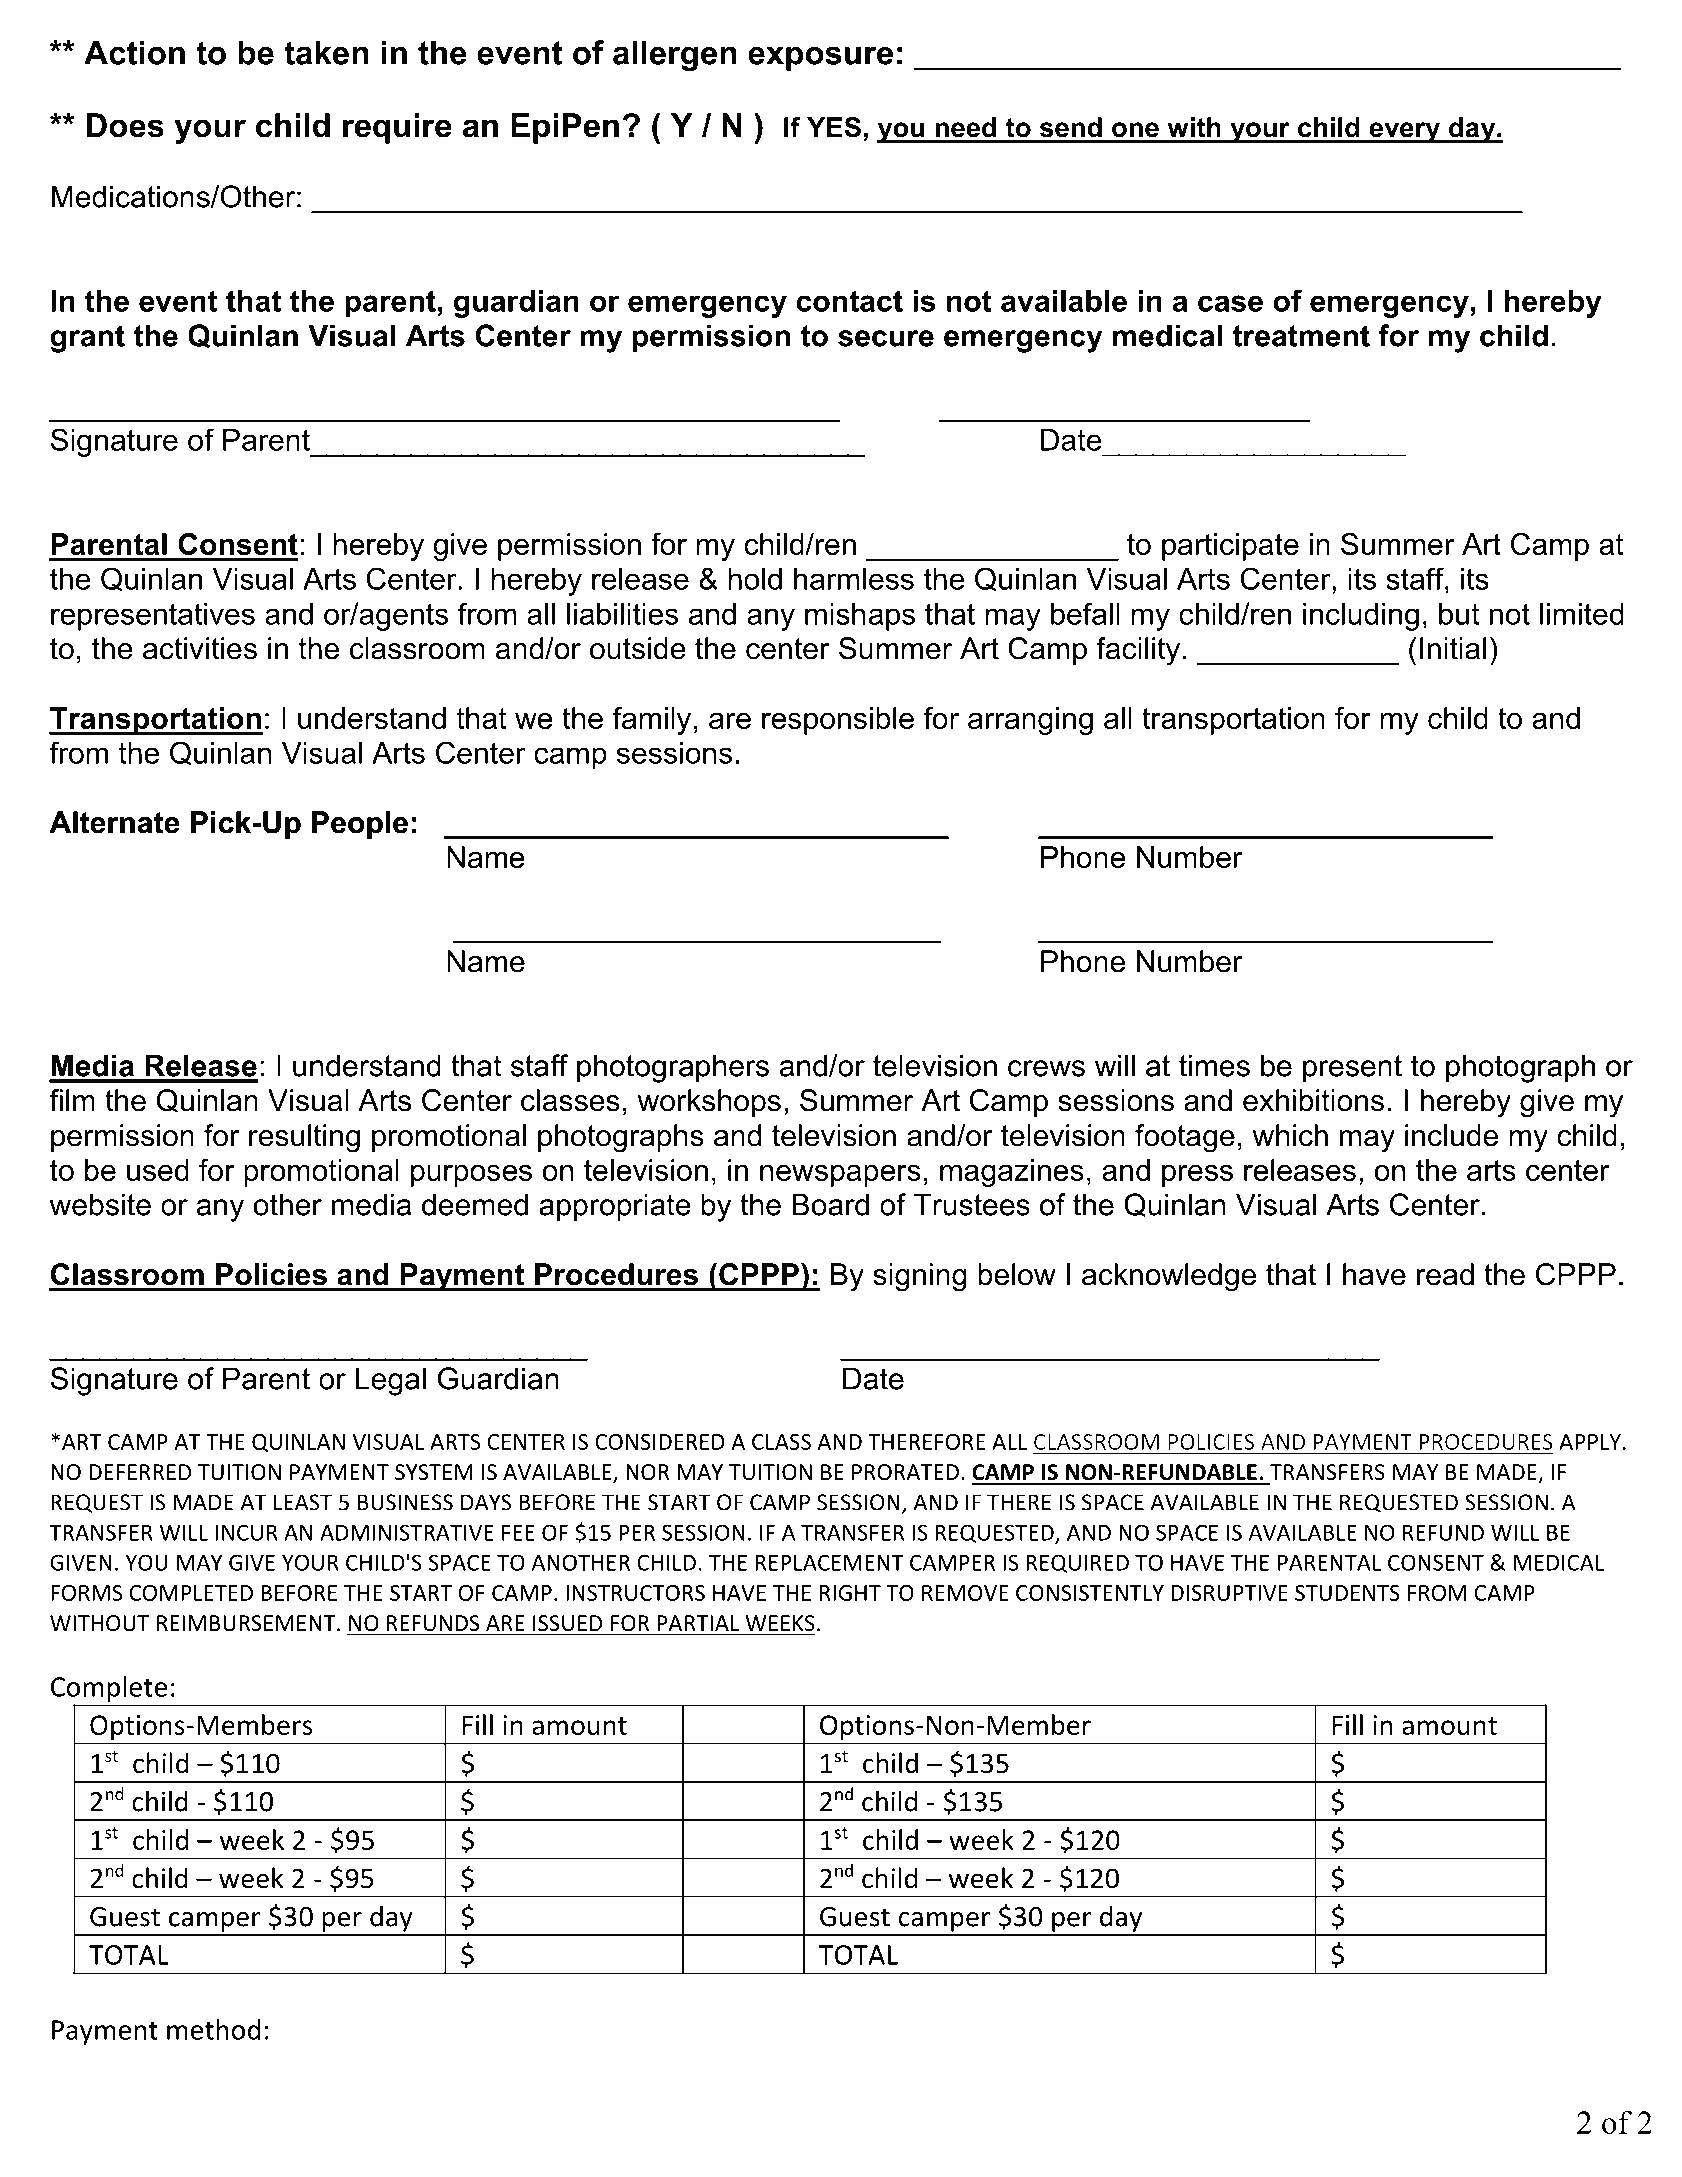  I want to click on responsible, so click(838, 721).
